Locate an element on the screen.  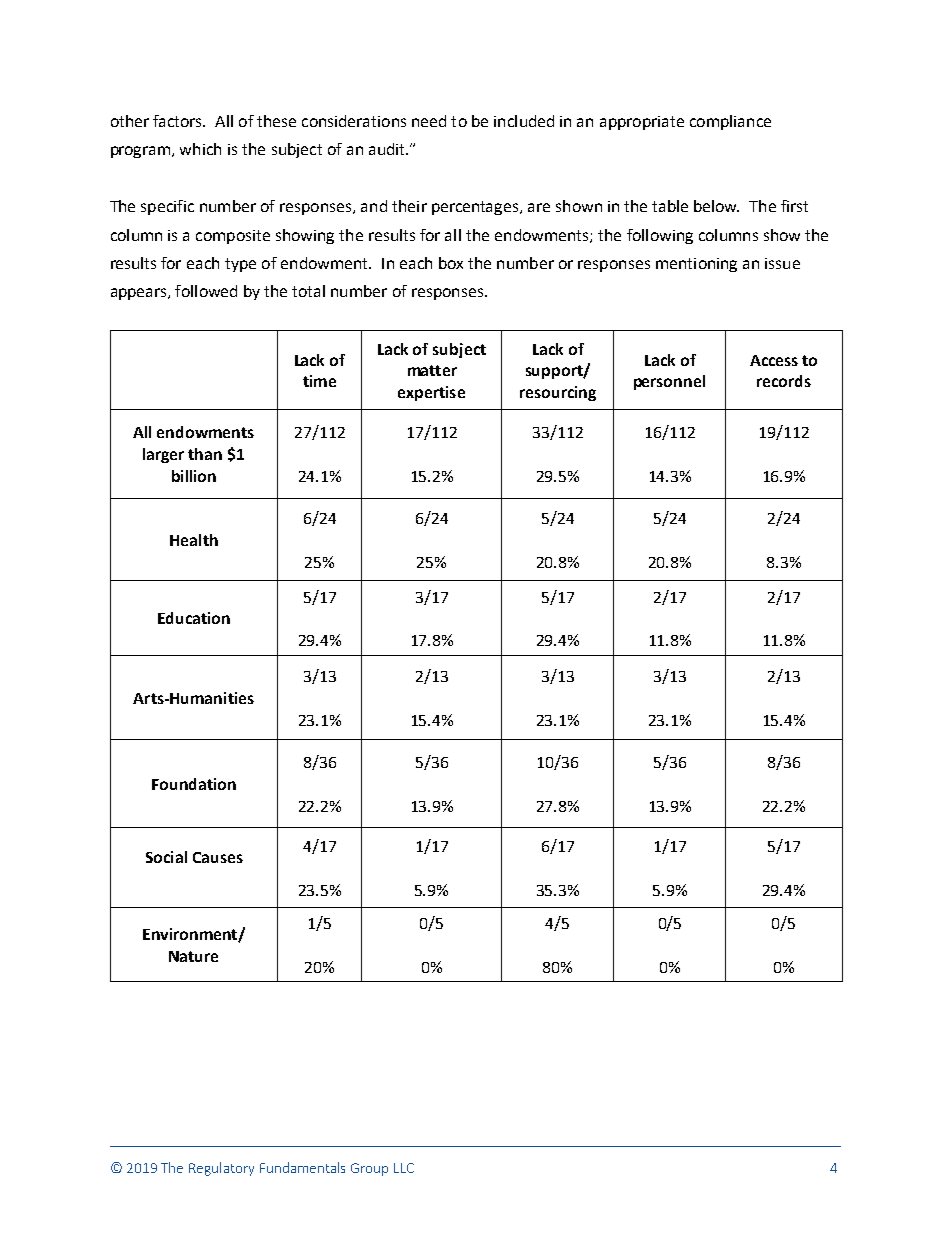
Causes is located at coordinates (218, 857).
